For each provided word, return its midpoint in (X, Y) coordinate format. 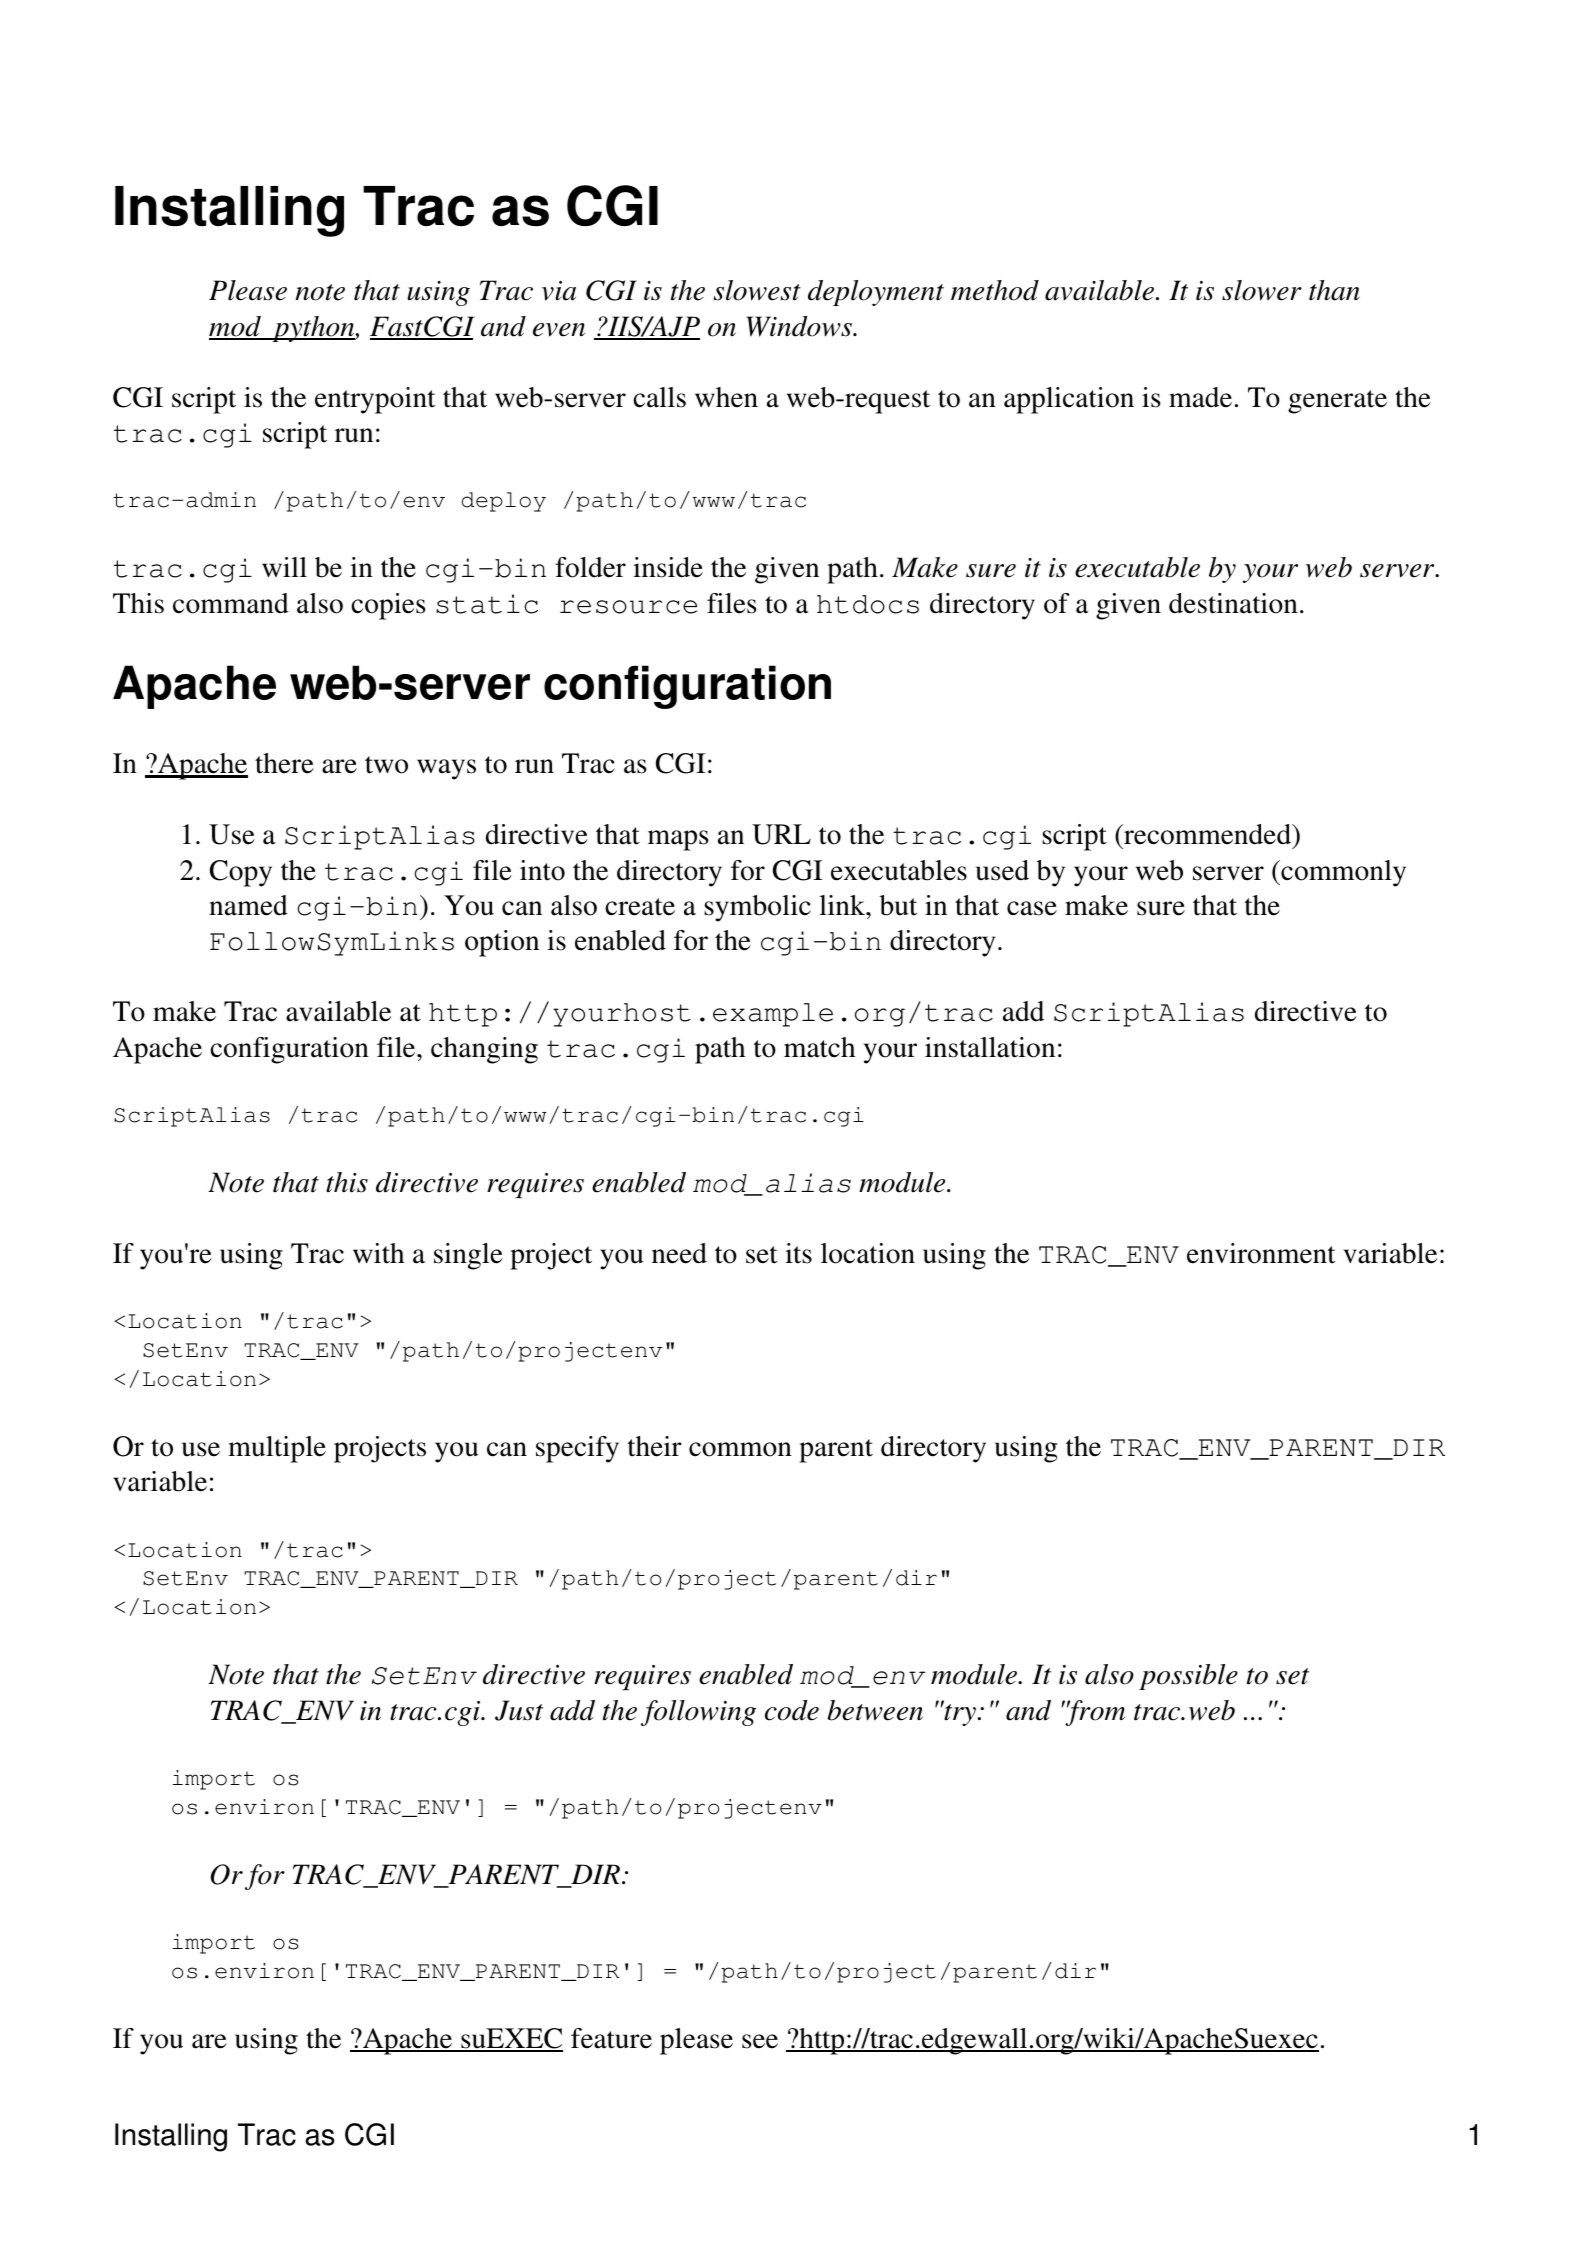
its (798, 1253)
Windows (800, 326)
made (1200, 397)
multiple (277, 1449)
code (792, 1710)
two (386, 765)
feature (611, 2038)
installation (990, 1047)
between (875, 1710)
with (378, 1253)
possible (1188, 1677)
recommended (1207, 834)
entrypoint (375, 400)
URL (781, 834)
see (760, 2041)
